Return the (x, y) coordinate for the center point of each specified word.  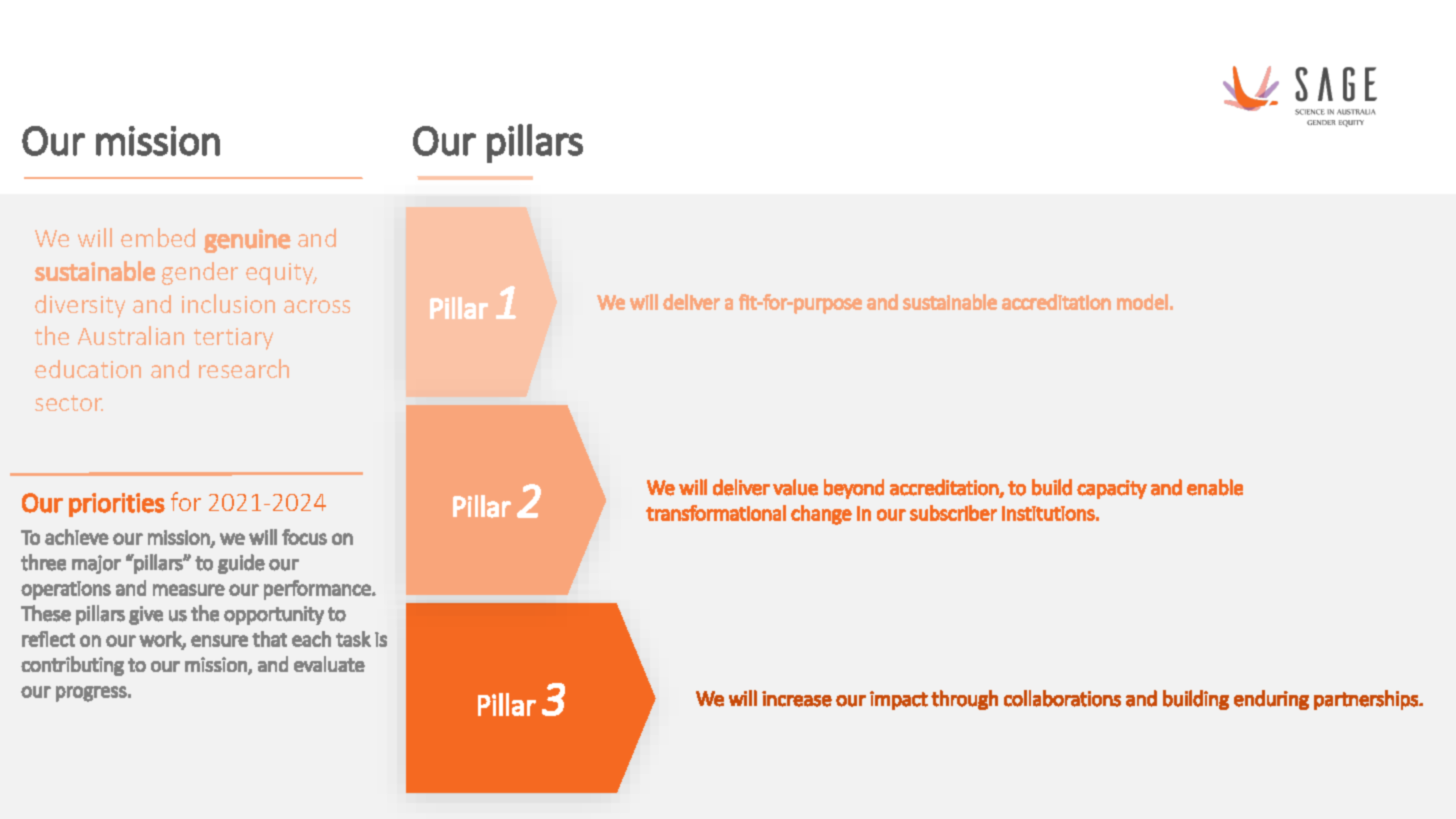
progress (91, 694)
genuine (247, 241)
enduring (1271, 700)
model (1142, 302)
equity (281, 274)
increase (797, 699)
